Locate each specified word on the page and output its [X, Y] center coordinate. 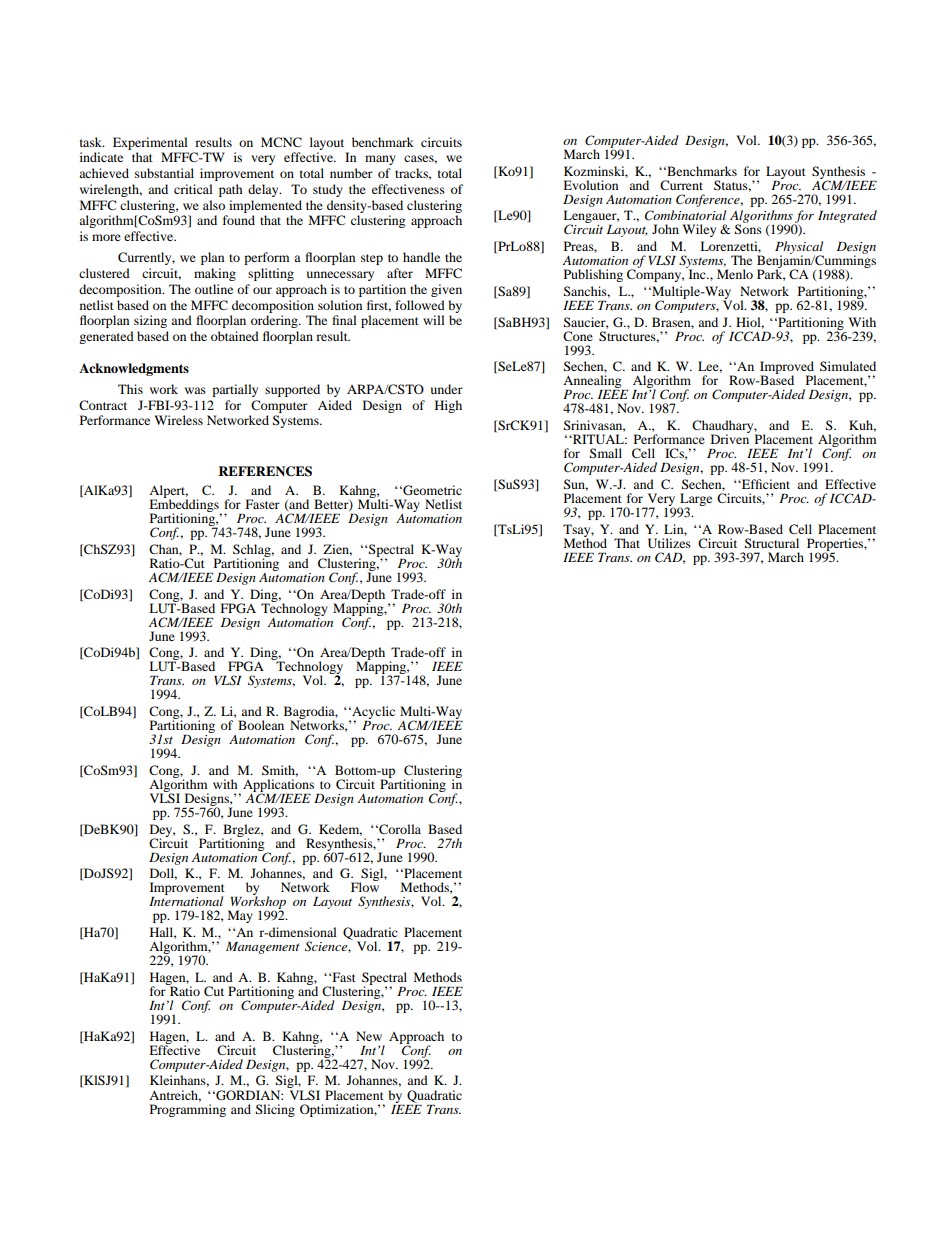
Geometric [431, 490]
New [369, 1036]
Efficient [765, 484]
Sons [748, 228]
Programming [188, 1109]
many [380, 160]
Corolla [399, 829]
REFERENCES [265, 471]
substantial [164, 173]
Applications [278, 786]
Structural [772, 543]
